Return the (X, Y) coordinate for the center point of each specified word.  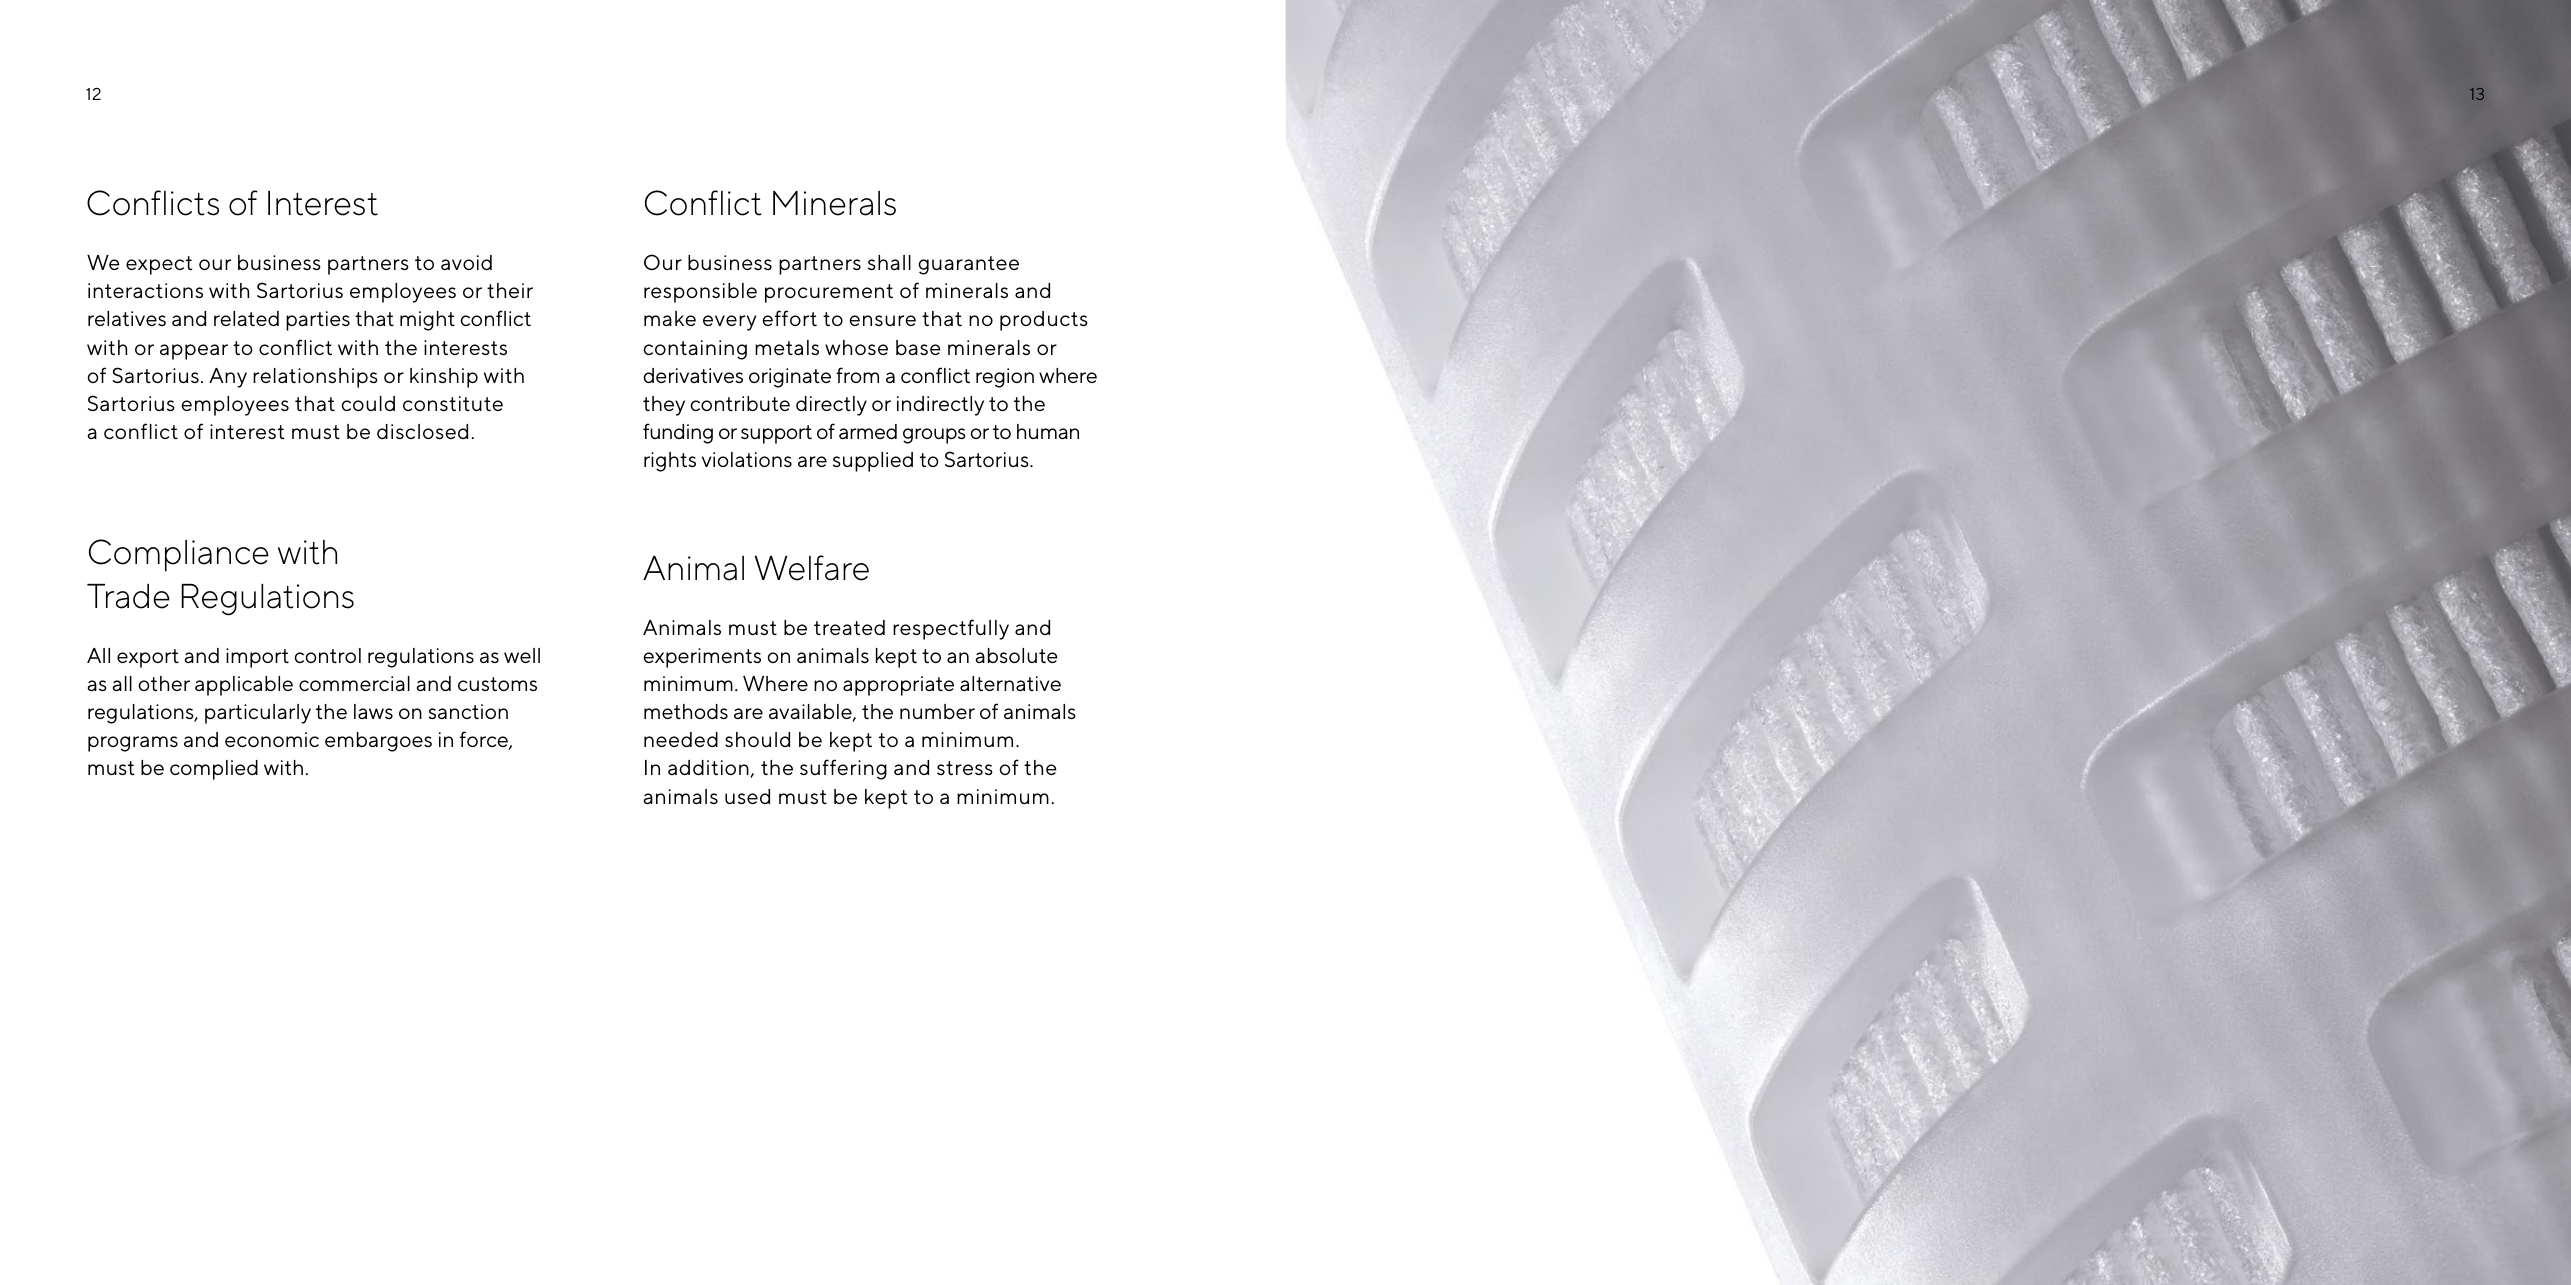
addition (708, 767)
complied (214, 770)
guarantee (968, 265)
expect (159, 265)
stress (965, 768)
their (510, 290)
